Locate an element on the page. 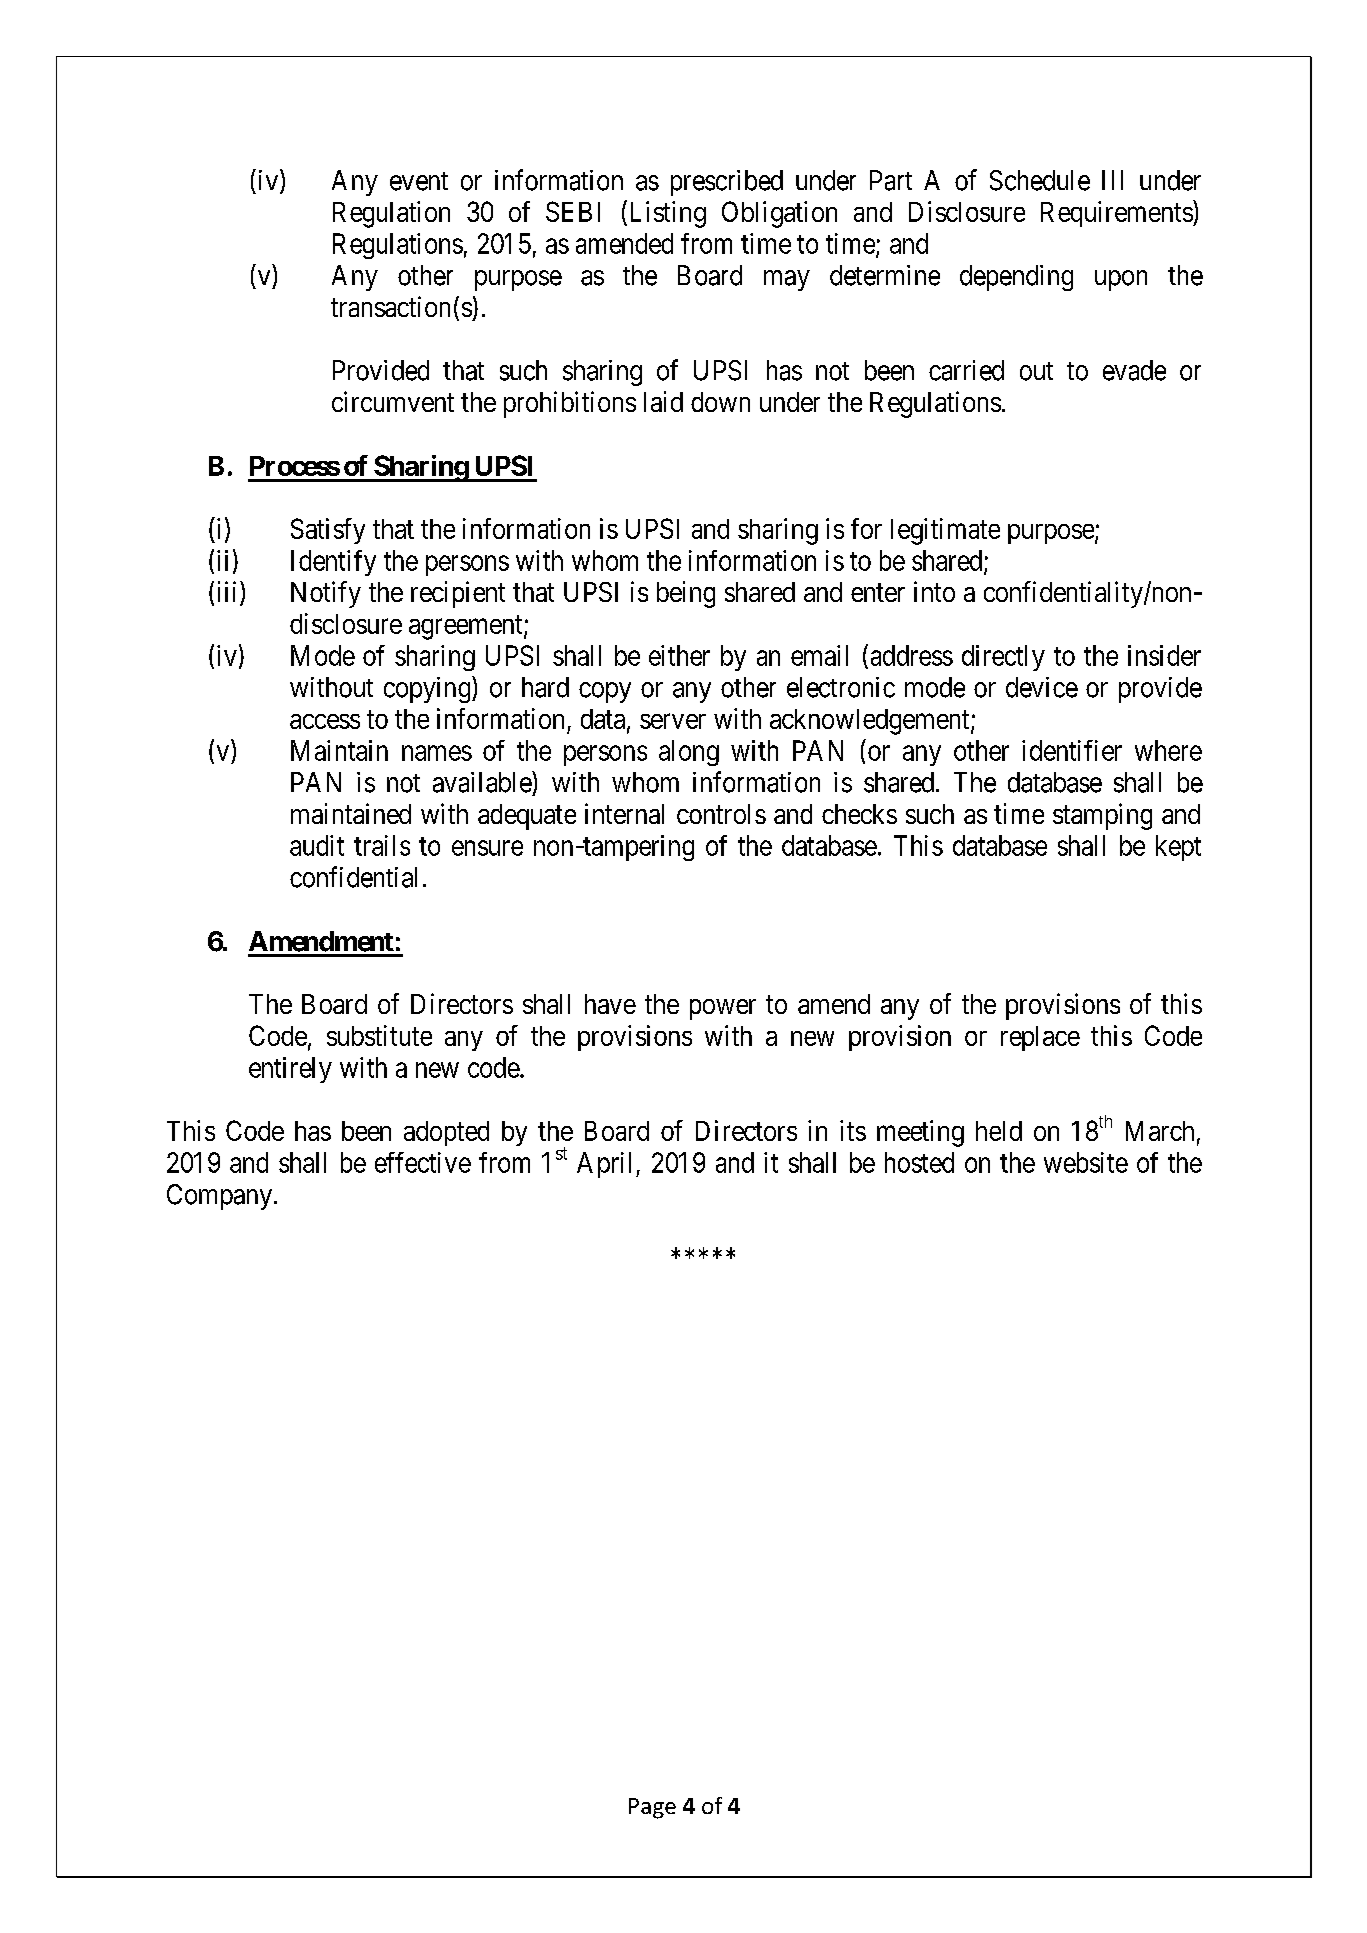  website is located at coordinates (1086, 1162).
